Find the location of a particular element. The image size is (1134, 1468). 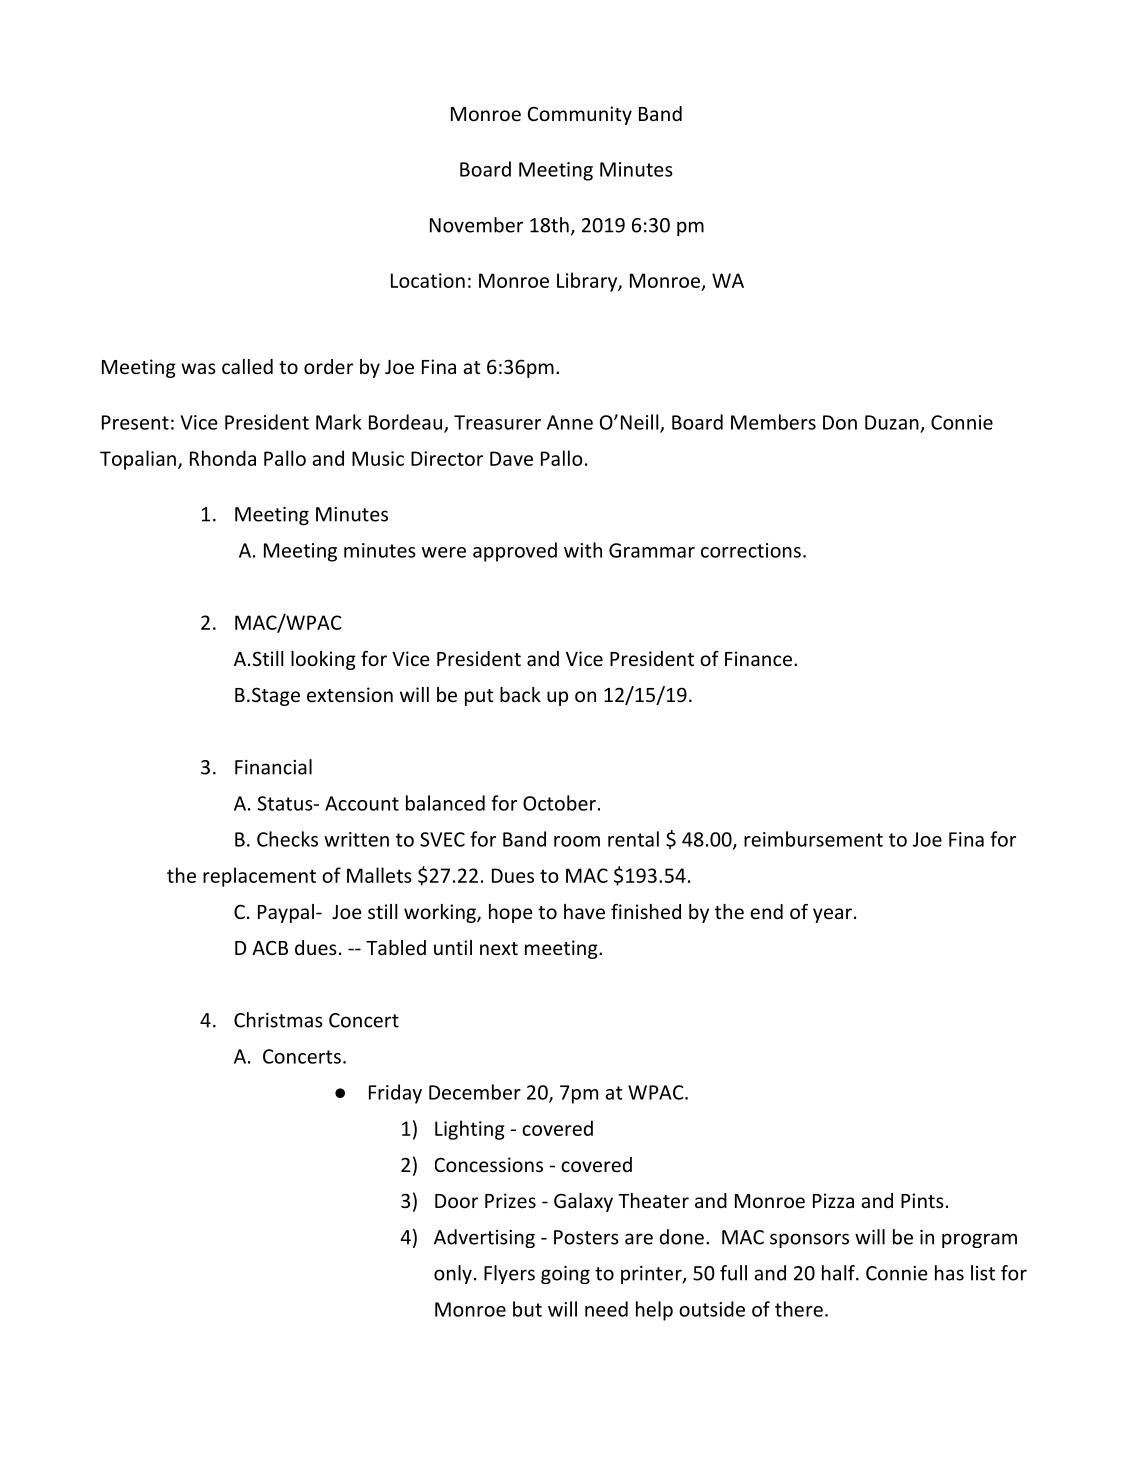

Community is located at coordinates (580, 115).
